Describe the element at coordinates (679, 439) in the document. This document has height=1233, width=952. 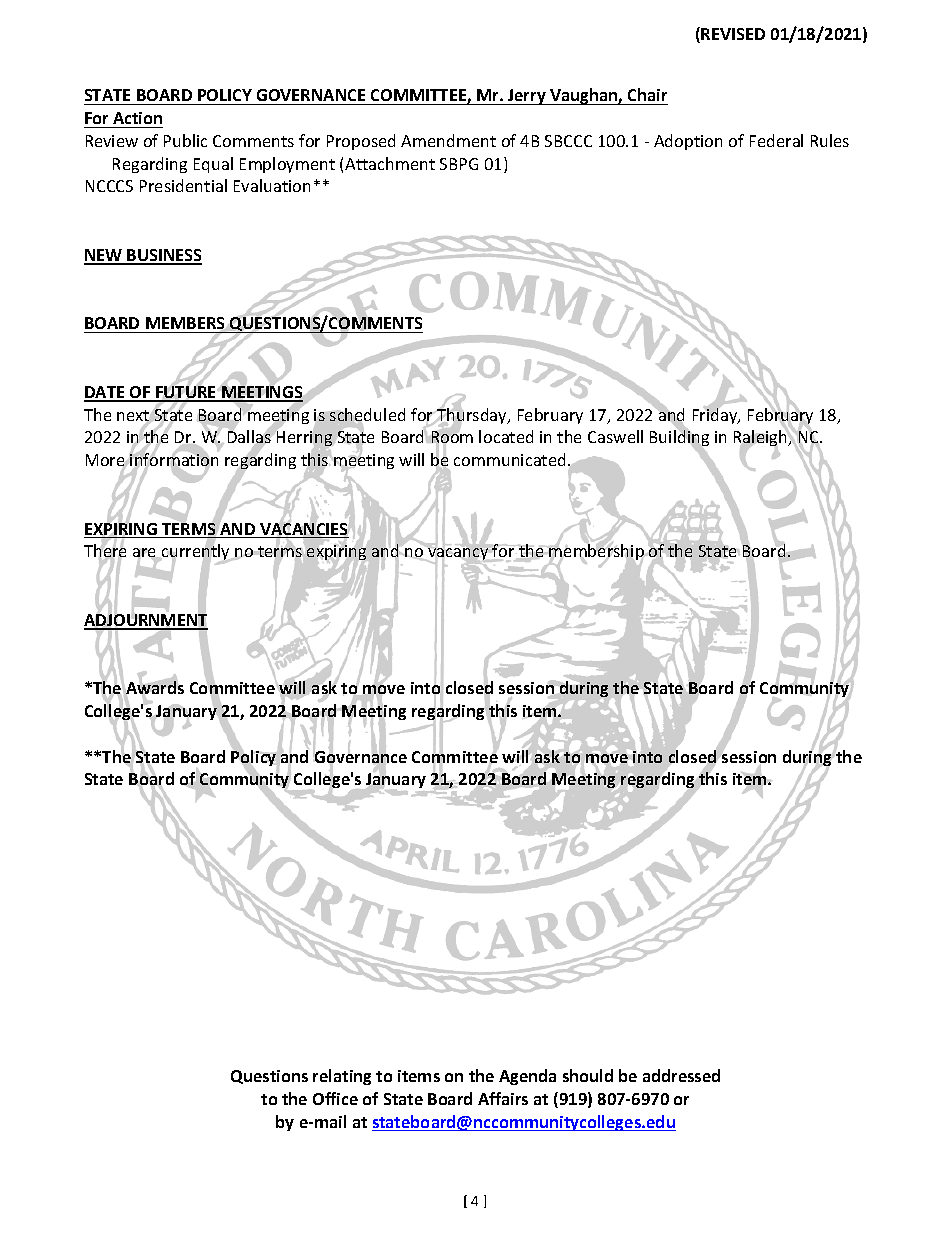
I see `Building` at that location.
